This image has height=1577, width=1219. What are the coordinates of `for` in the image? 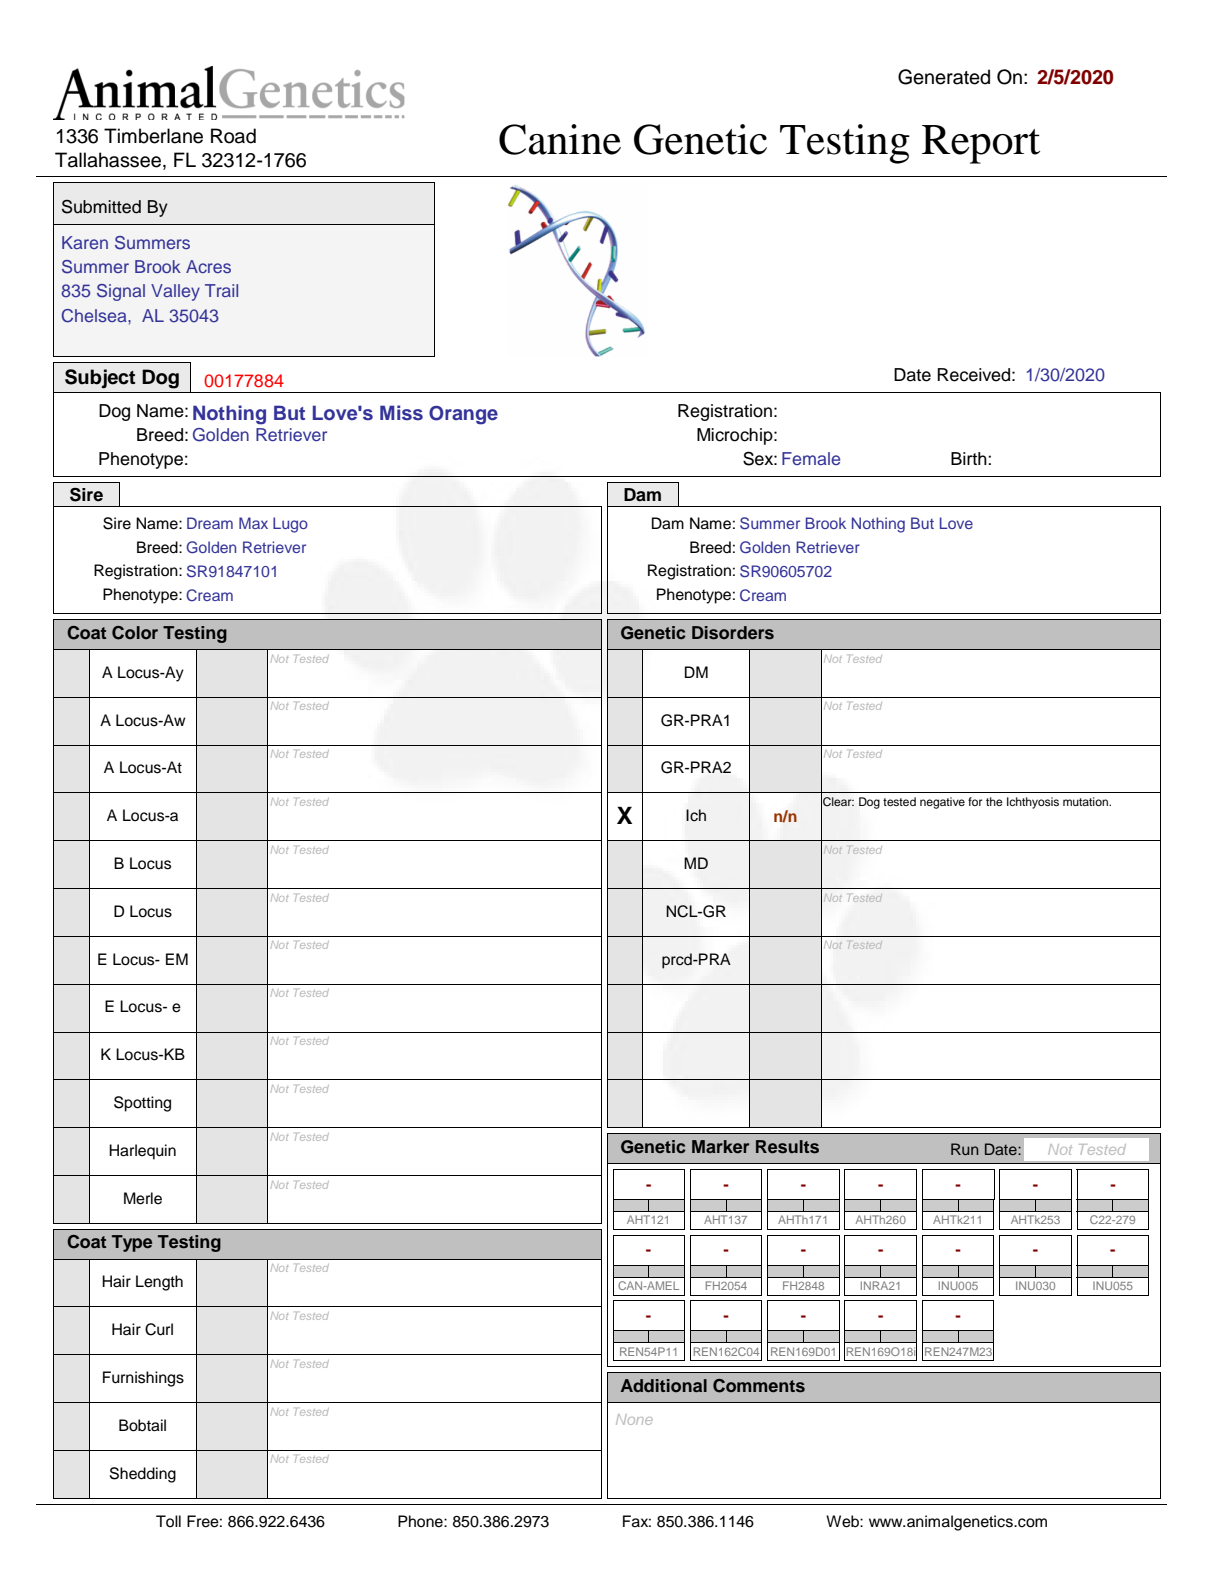 It's located at (975, 801).
